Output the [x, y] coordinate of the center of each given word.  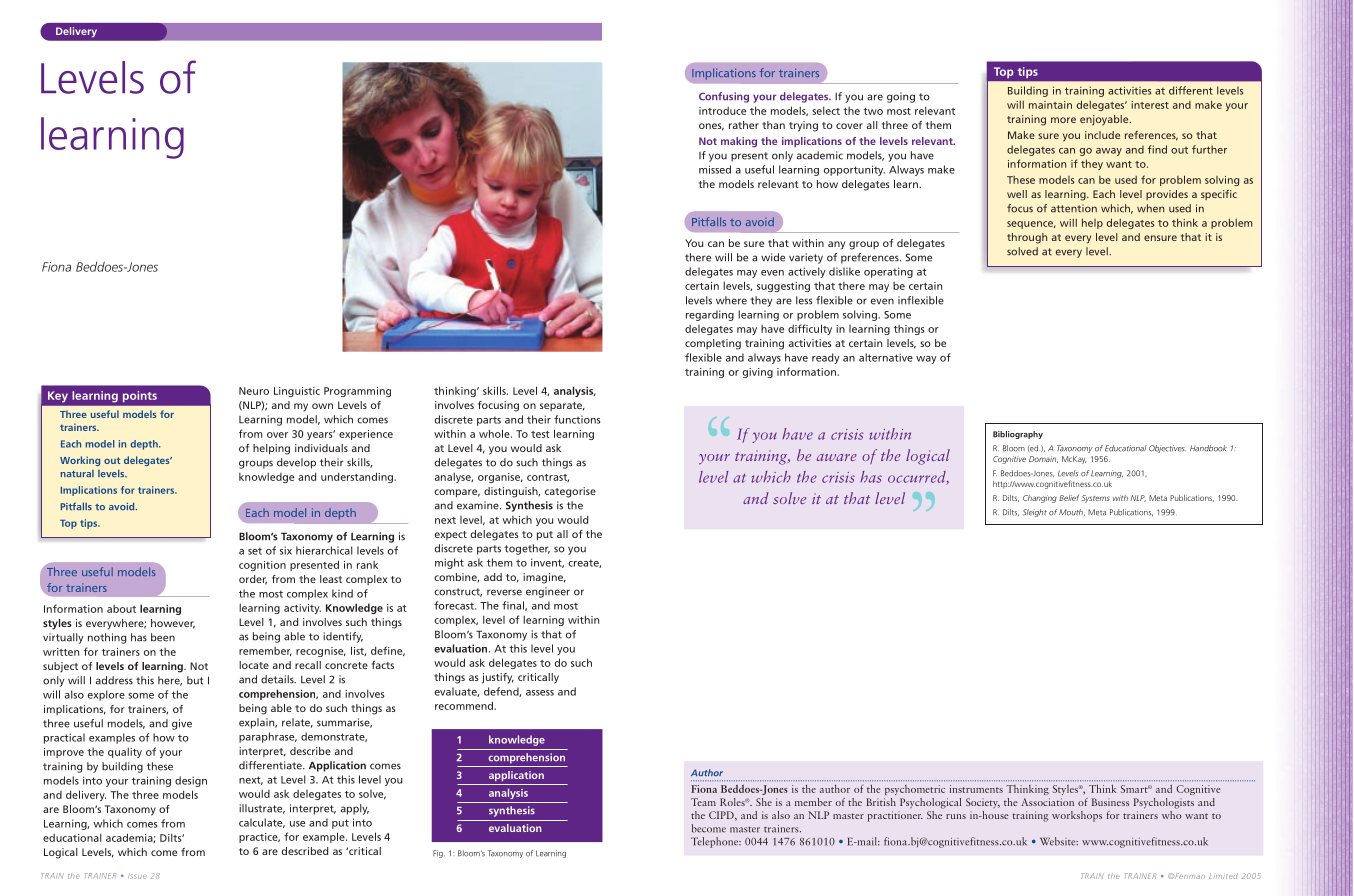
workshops [1077, 816]
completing [713, 344]
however [173, 624]
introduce [722, 111]
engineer [548, 592]
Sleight [1035, 513]
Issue [137, 876]
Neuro [254, 391]
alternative [886, 357]
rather [744, 125]
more [1063, 120]
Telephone [716, 842]
